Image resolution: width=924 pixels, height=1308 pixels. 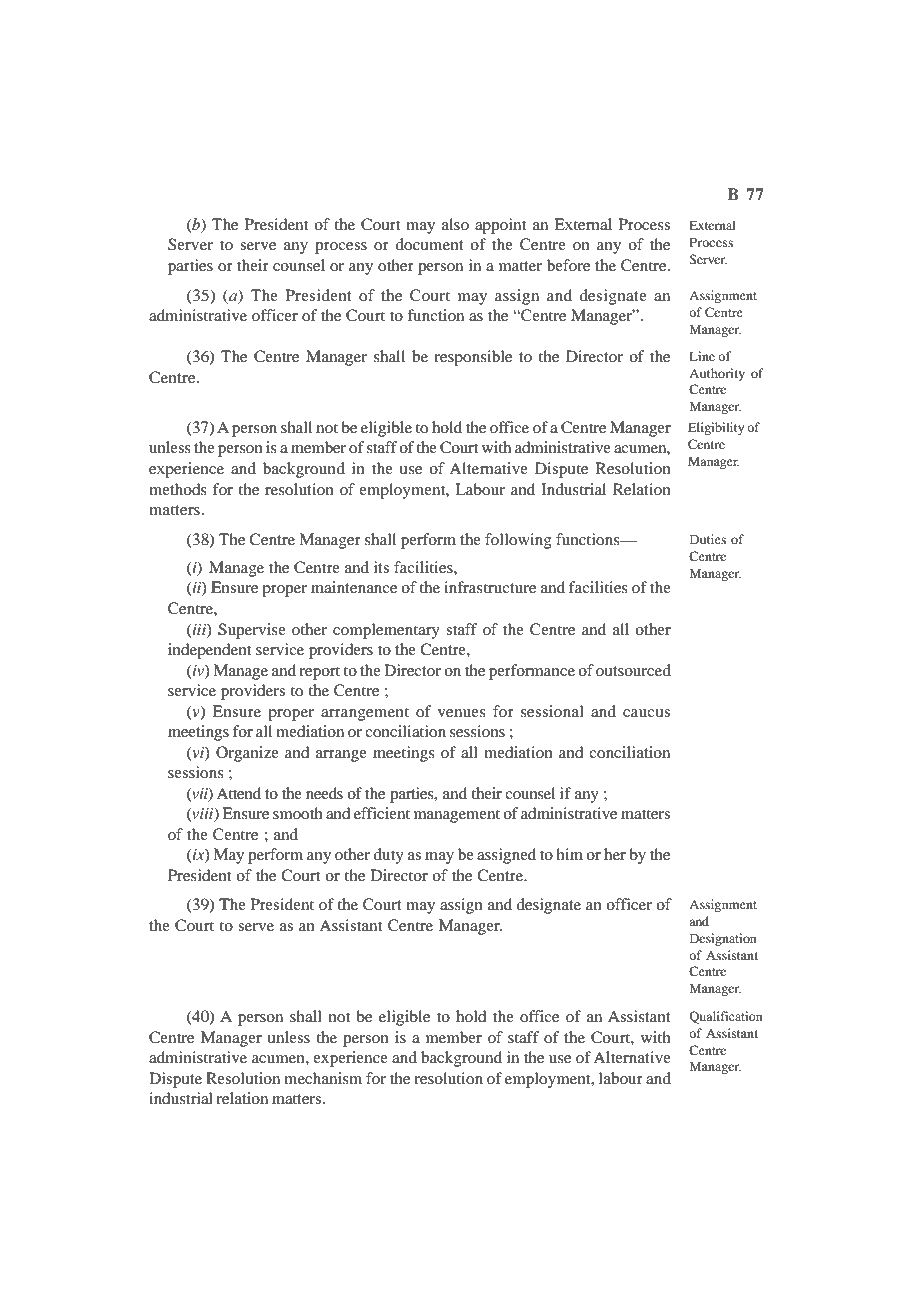 What do you see at coordinates (518, 541) in the page?
I see `following` at bounding box center [518, 541].
